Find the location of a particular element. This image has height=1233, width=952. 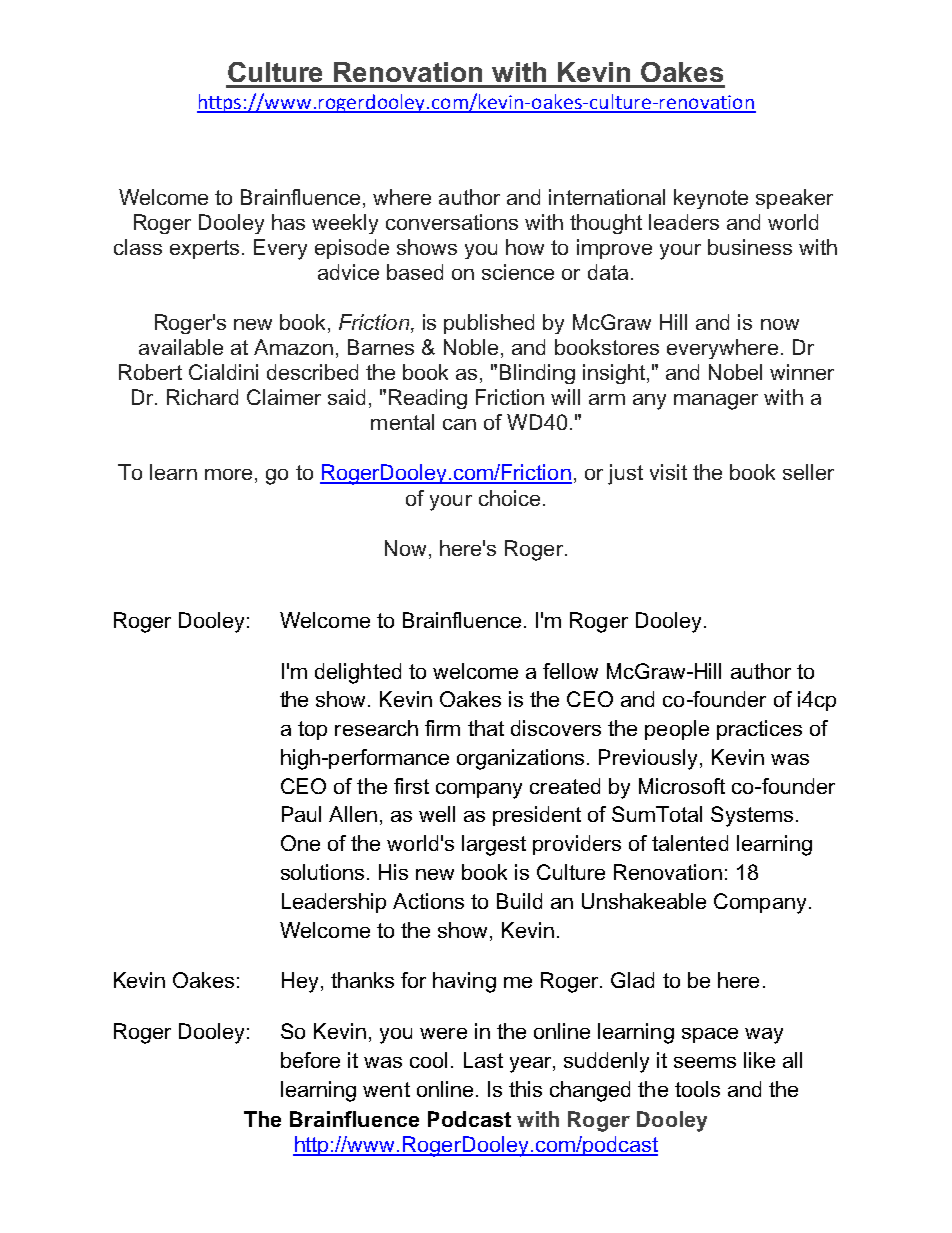

well is located at coordinates (437, 814).
